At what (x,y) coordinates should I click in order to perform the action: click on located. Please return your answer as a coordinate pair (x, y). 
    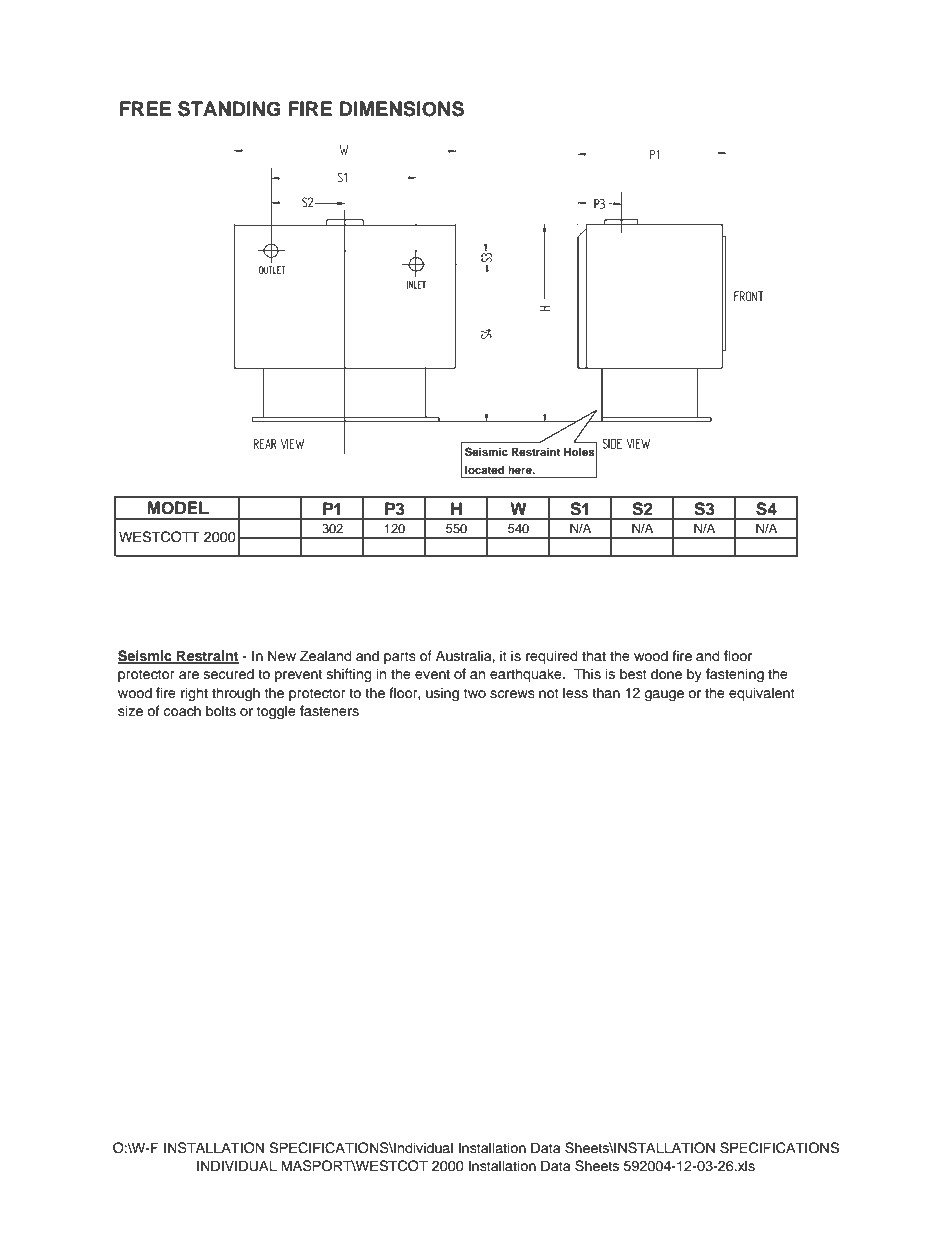
    Looking at the image, I should click on (485, 471).
